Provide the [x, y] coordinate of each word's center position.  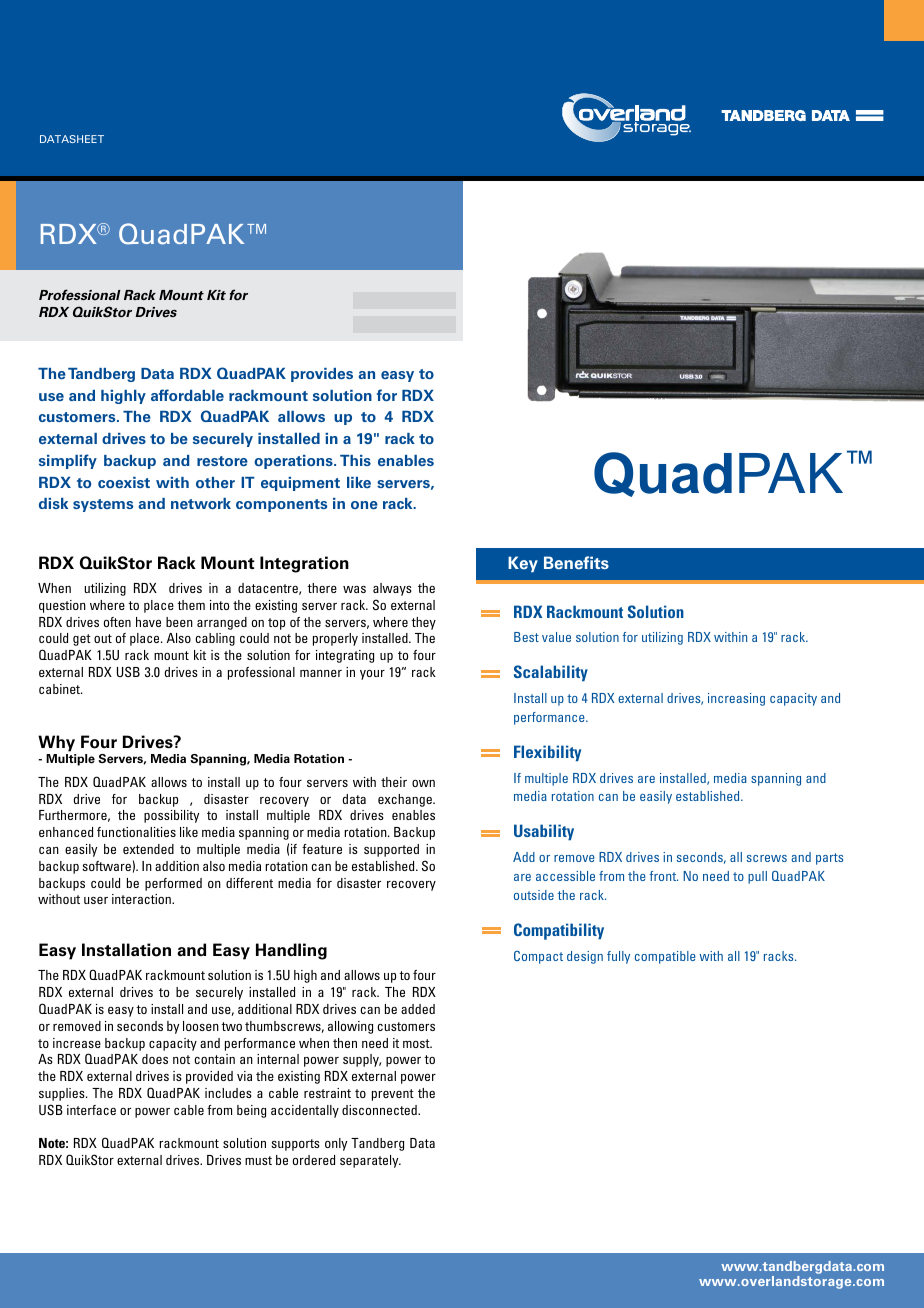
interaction [142, 899]
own [423, 783]
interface [91, 1110]
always [392, 589]
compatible [665, 957]
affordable [187, 395]
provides [322, 375]
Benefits [576, 563]
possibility [171, 816]
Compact [538, 957]
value [556, 637]
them [191, 605]
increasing [736, 699]
